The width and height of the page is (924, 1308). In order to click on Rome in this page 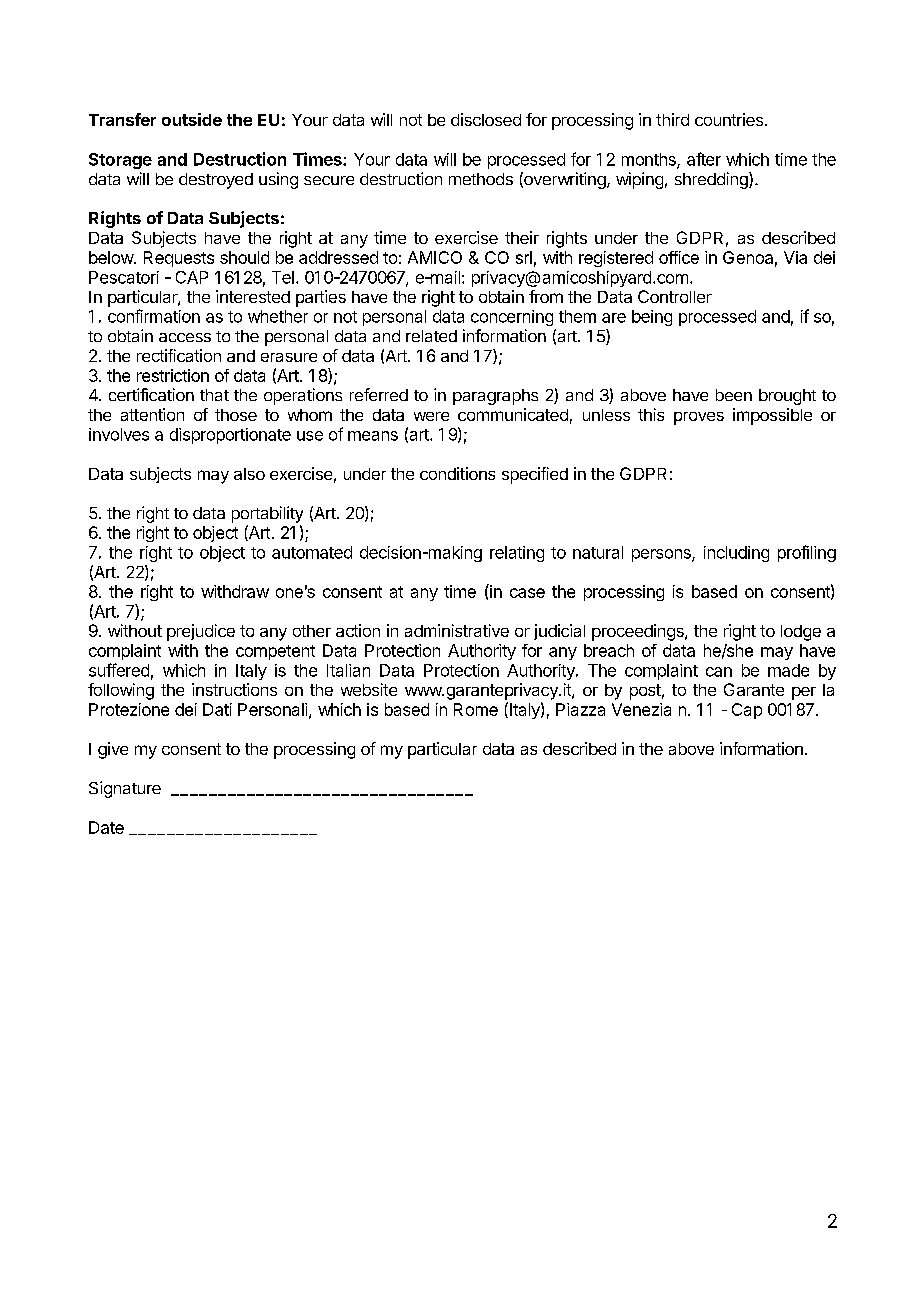, I will do `click(476, 709)`.
